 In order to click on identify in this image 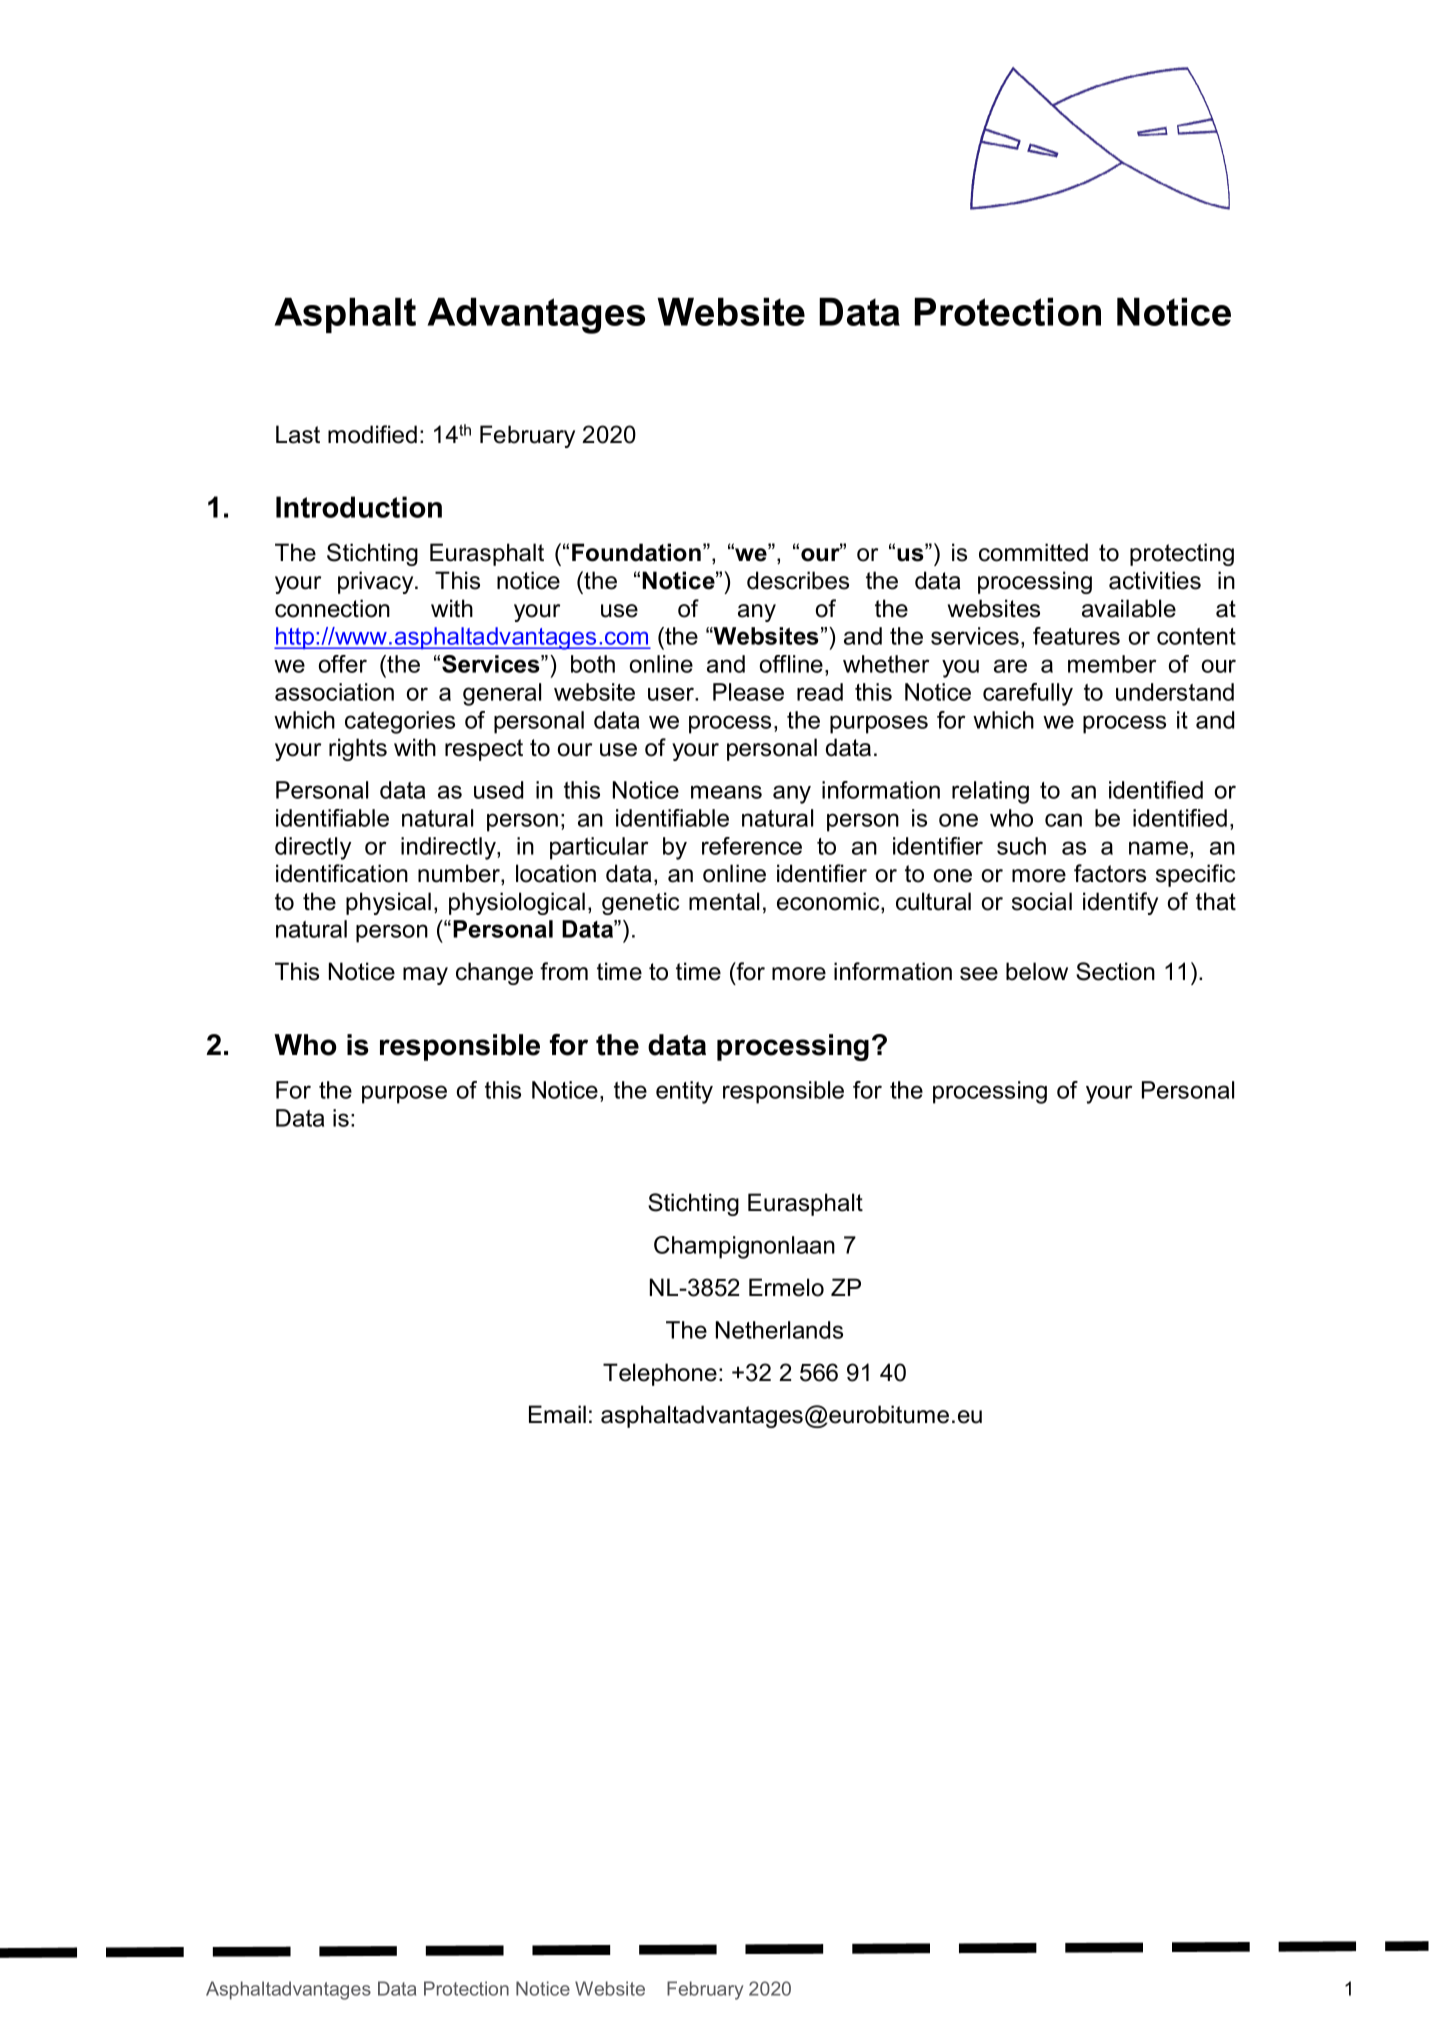, I will do `click(1120, 903)`.
